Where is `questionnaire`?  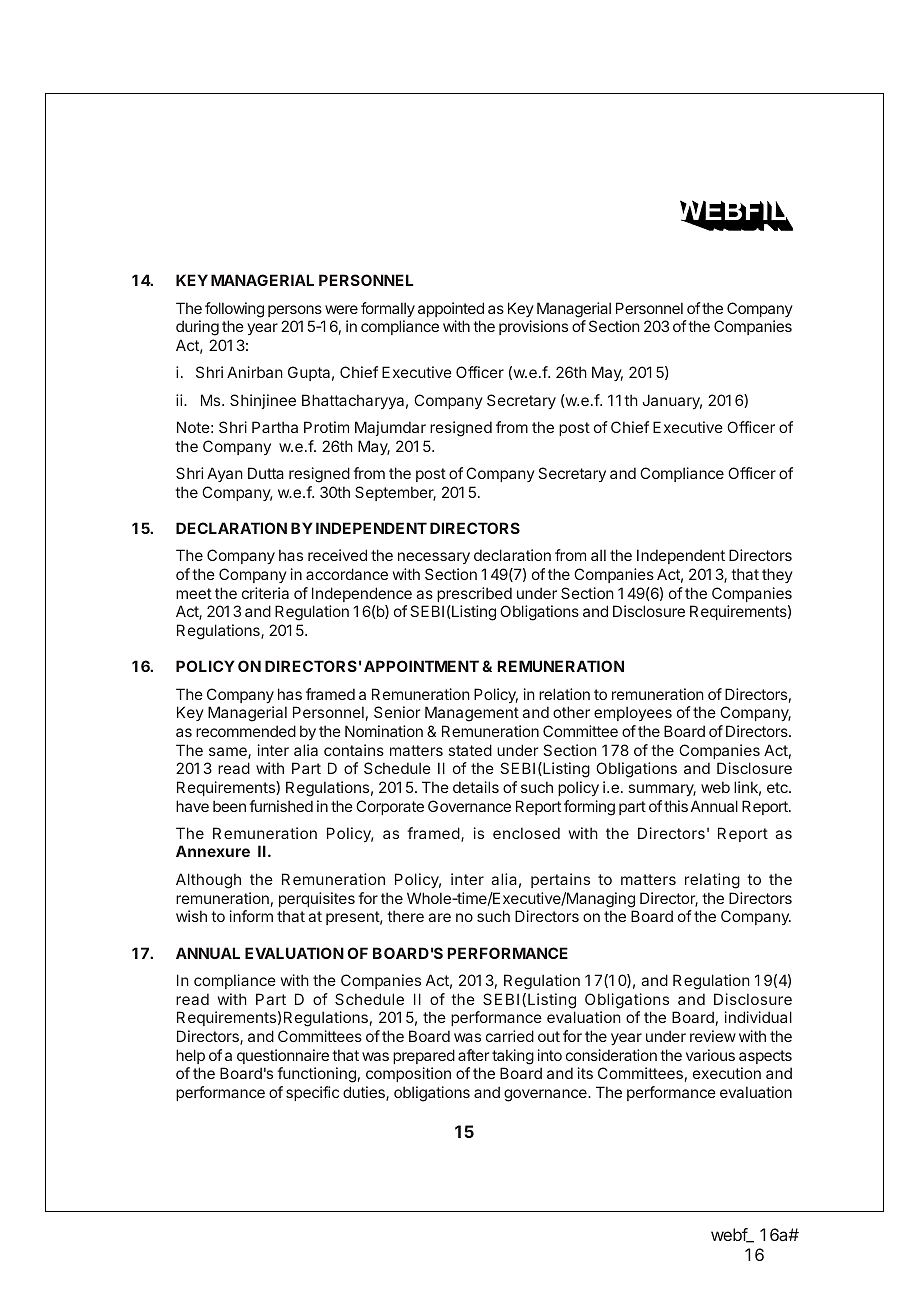 questionnaire is located at coordinates (283, 1056).
